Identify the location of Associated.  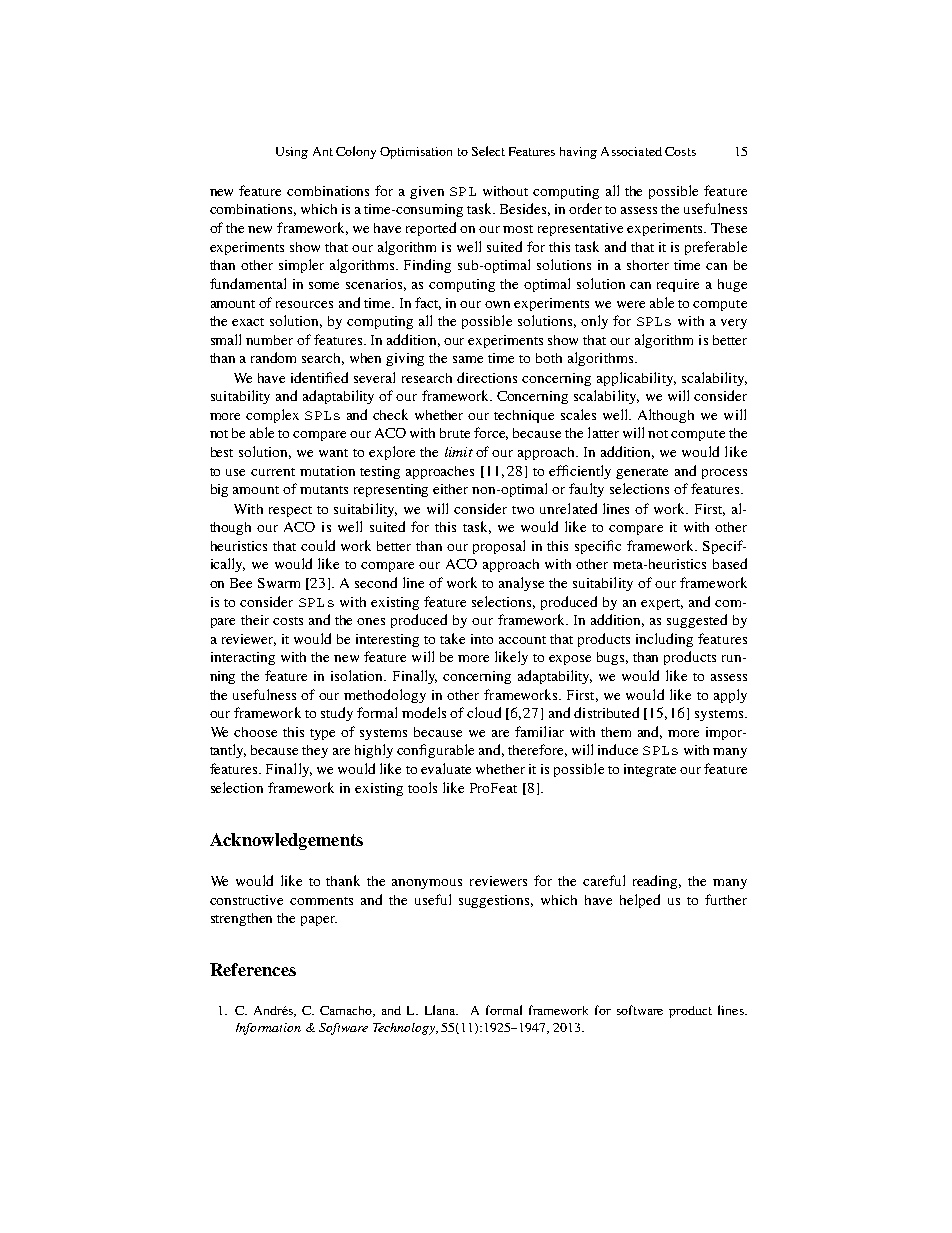
(631, 151).
